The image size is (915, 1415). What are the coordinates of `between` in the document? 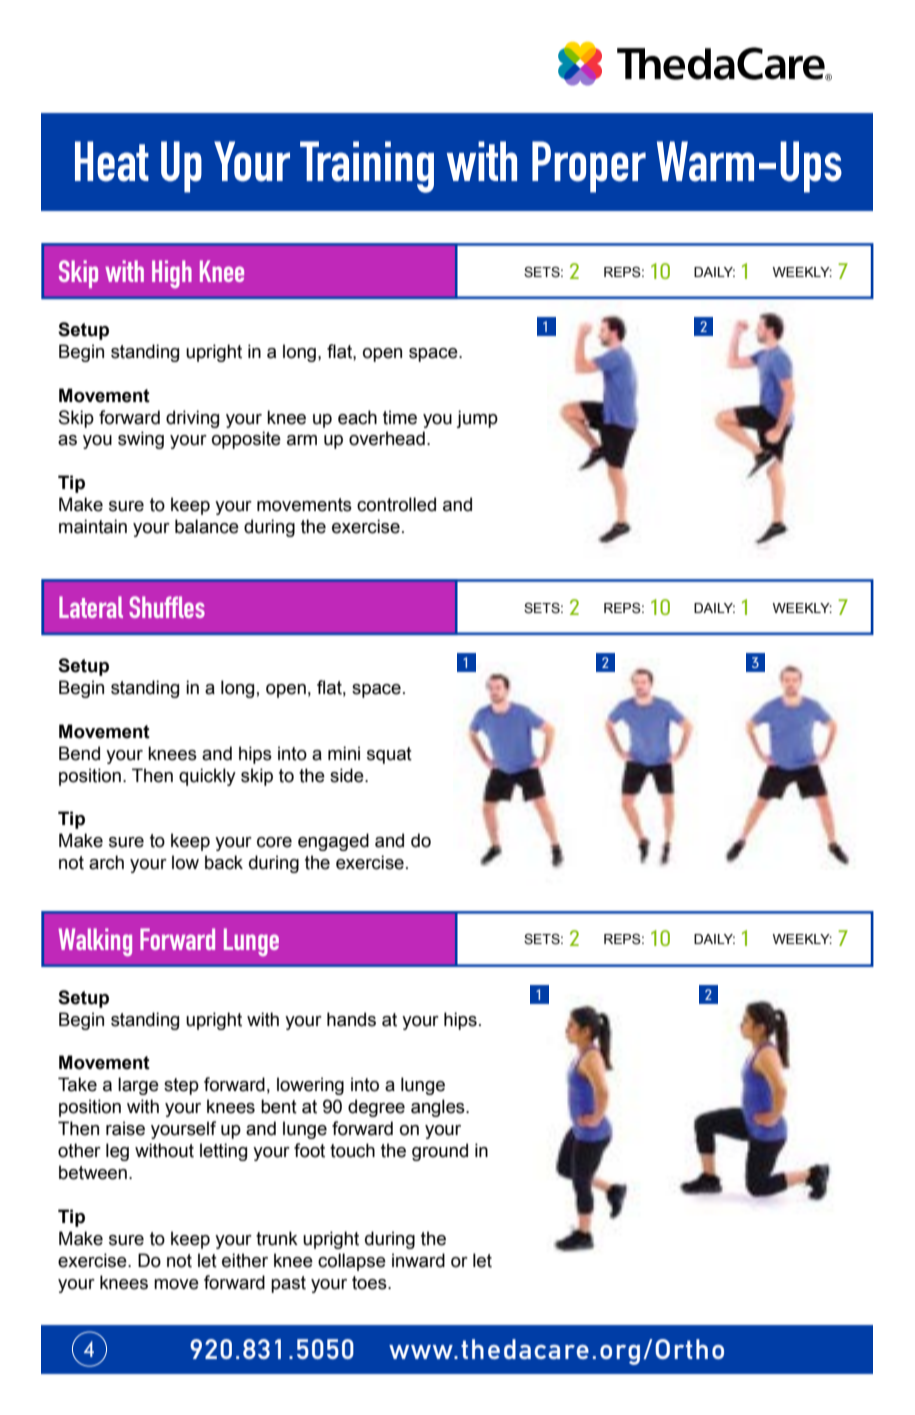 It's located at (93, 1172).
